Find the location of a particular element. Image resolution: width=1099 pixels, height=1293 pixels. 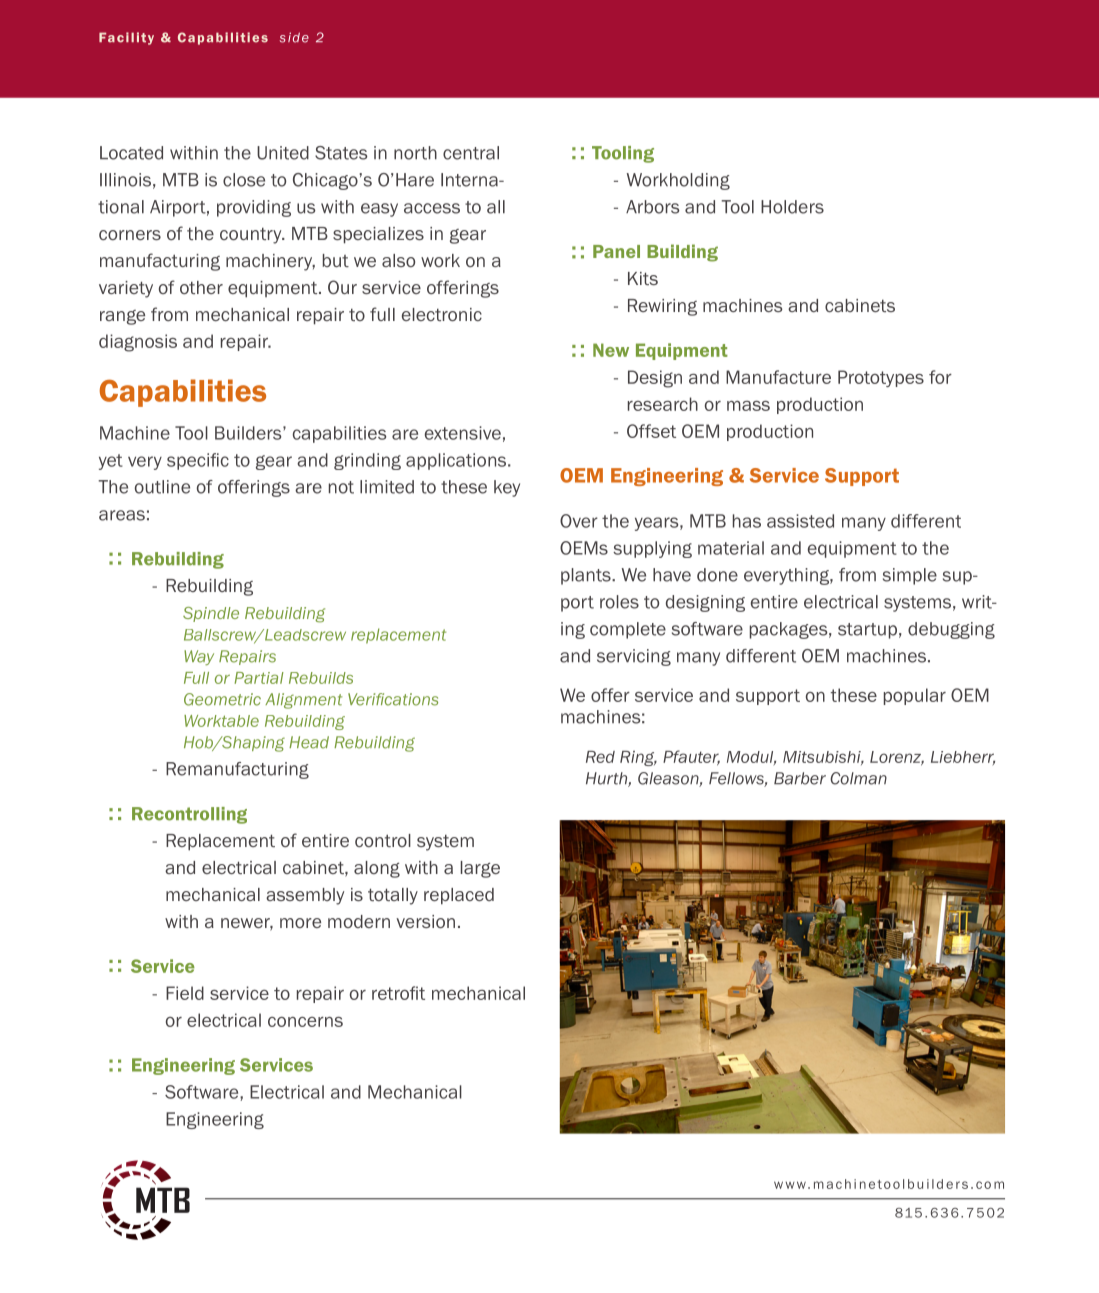

Field is located at coordinates (185, 993).
